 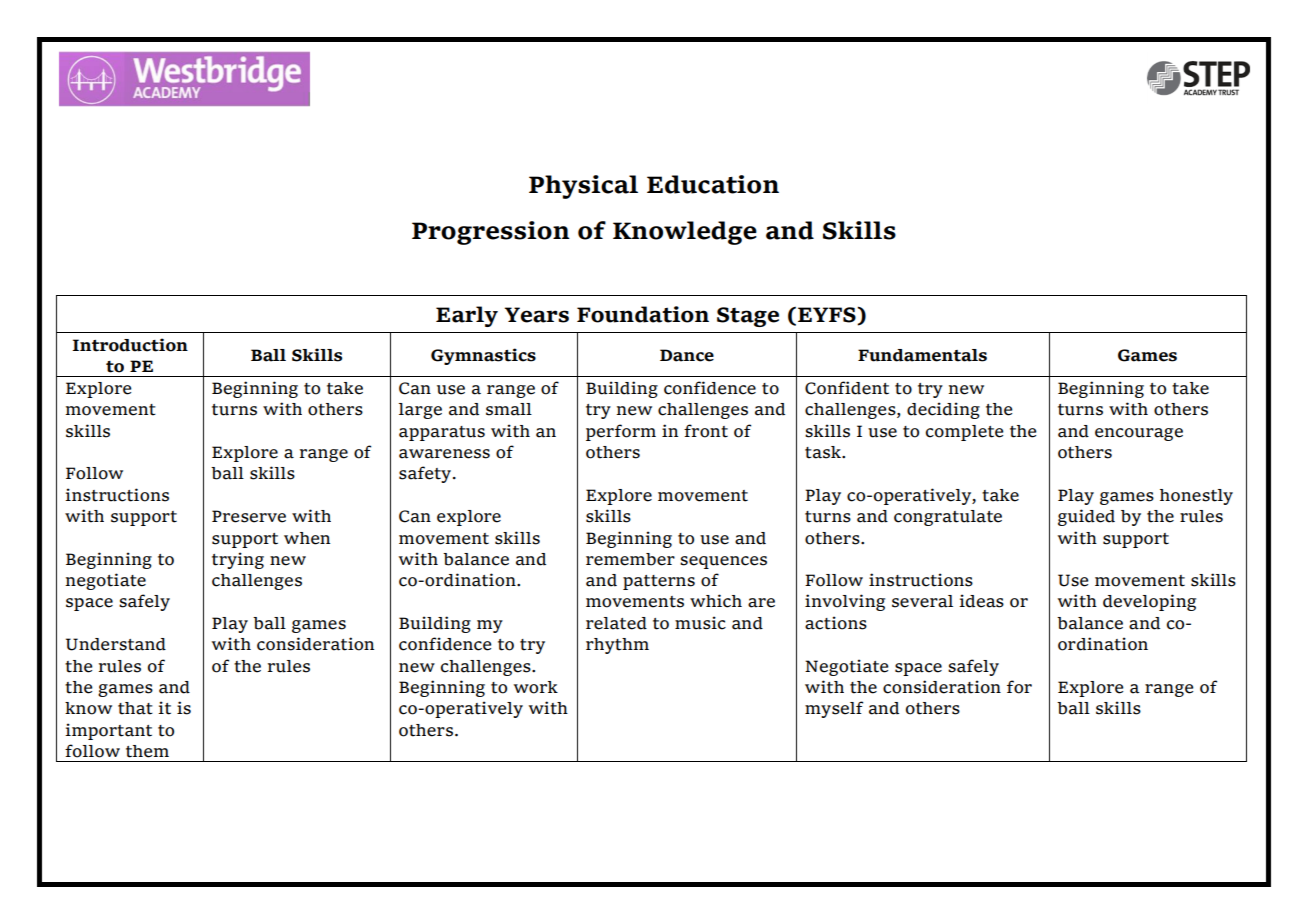 I want to click on actions, so click(x=836, y=623).
